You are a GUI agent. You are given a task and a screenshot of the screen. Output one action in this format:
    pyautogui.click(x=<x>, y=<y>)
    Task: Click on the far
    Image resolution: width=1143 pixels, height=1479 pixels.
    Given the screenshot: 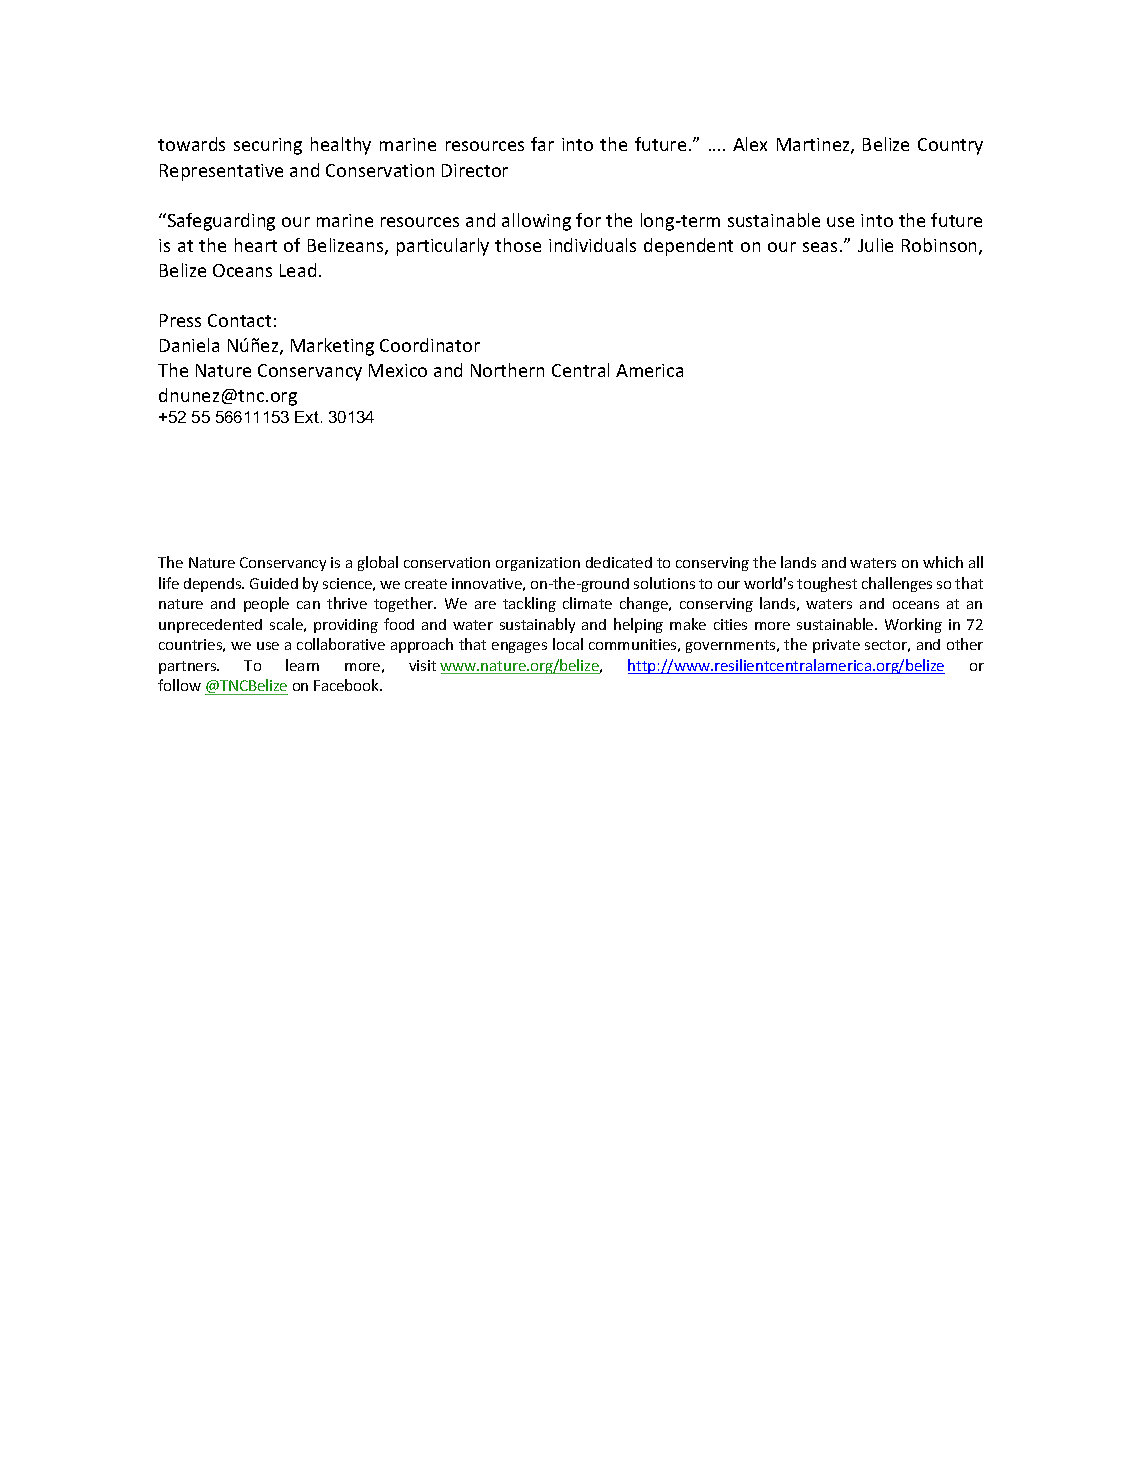 What is the action you would take?
    pyautogui.click(x=542, y=144)
